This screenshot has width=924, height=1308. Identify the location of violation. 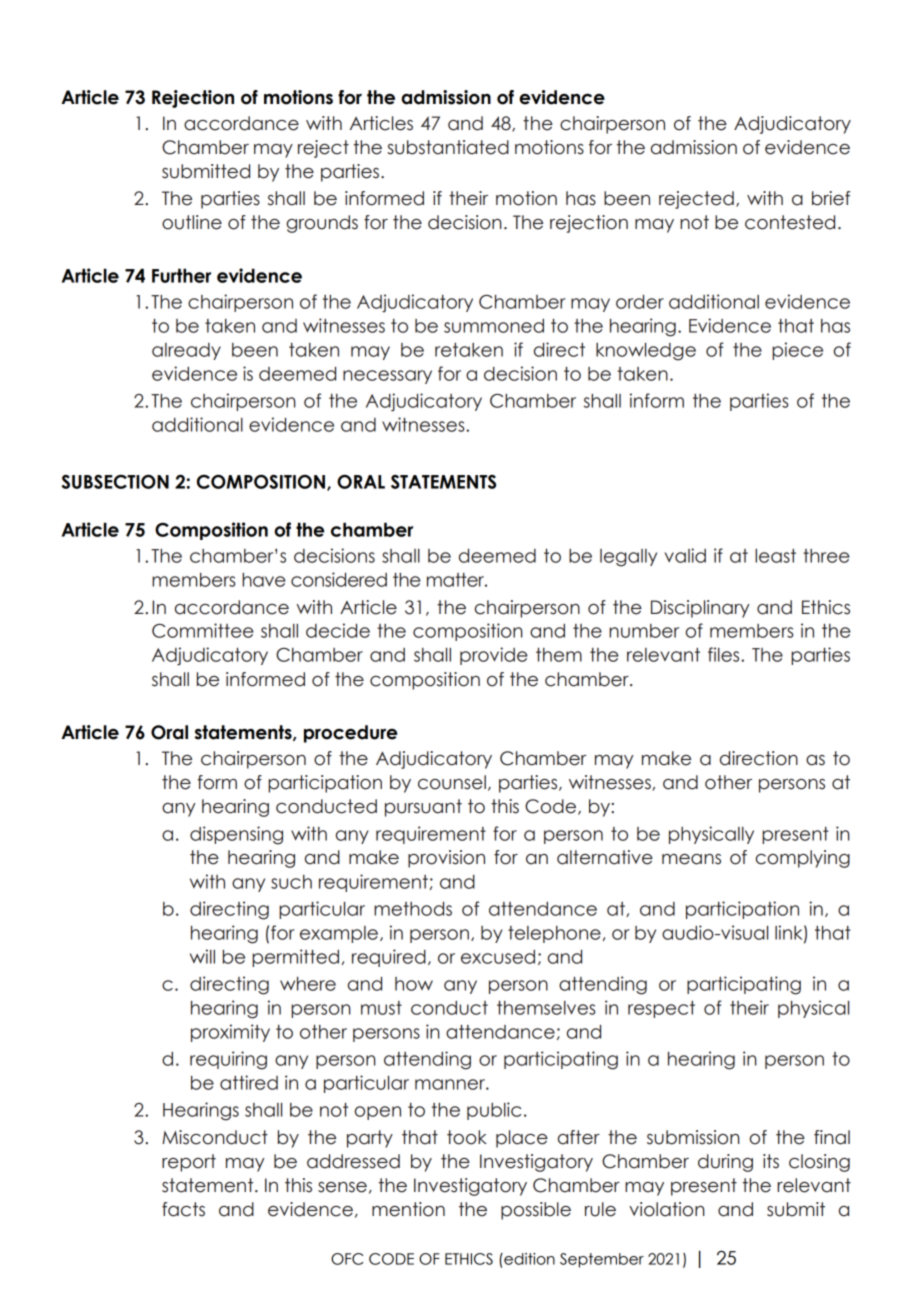
(667, 1209).
